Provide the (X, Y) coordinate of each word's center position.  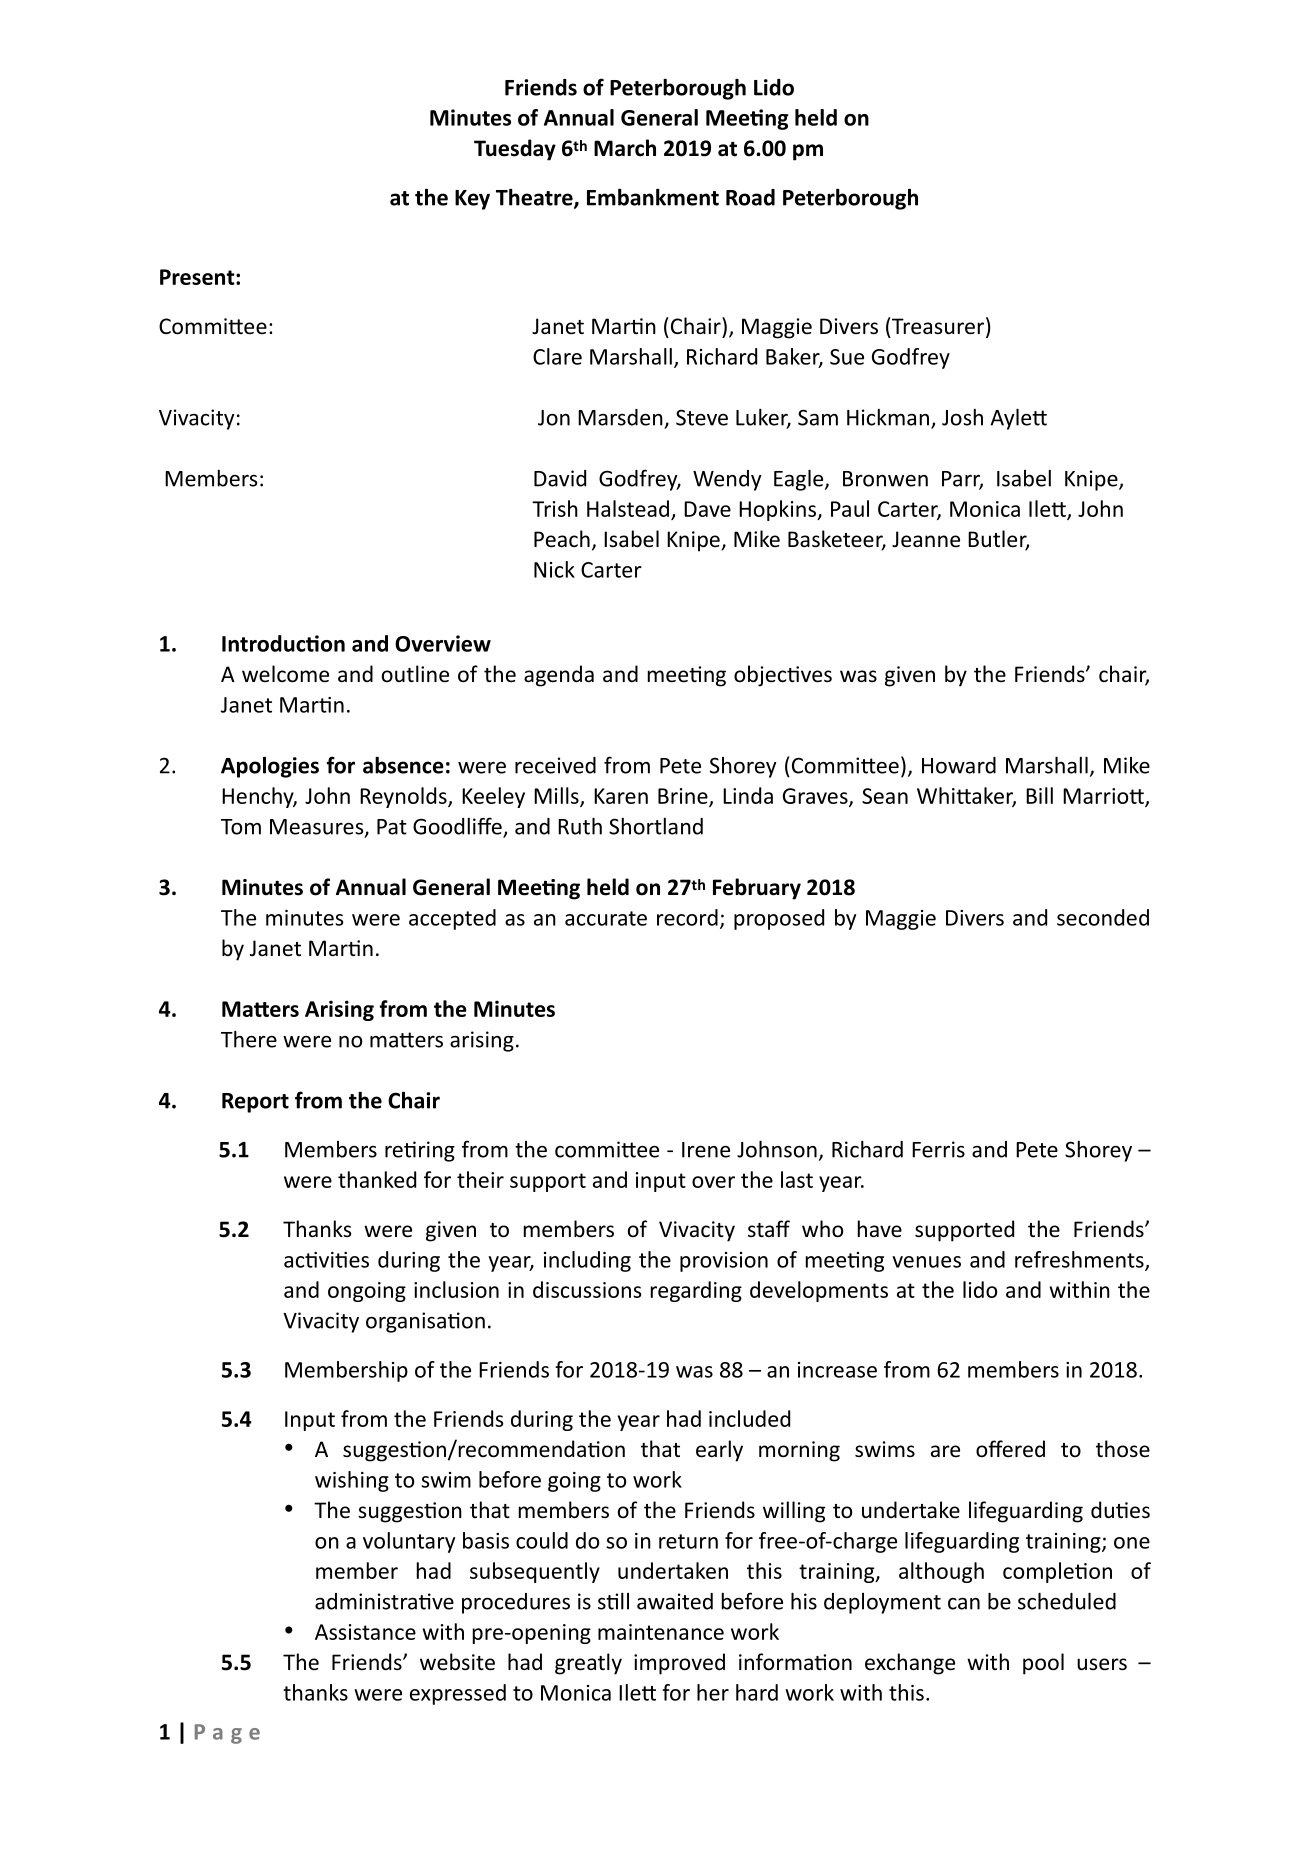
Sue (847, 357)
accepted (452, 919)
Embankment (653, 197)
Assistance (365, 1632)
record (687, 917)
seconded (1103, 917)
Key (472, 200)
